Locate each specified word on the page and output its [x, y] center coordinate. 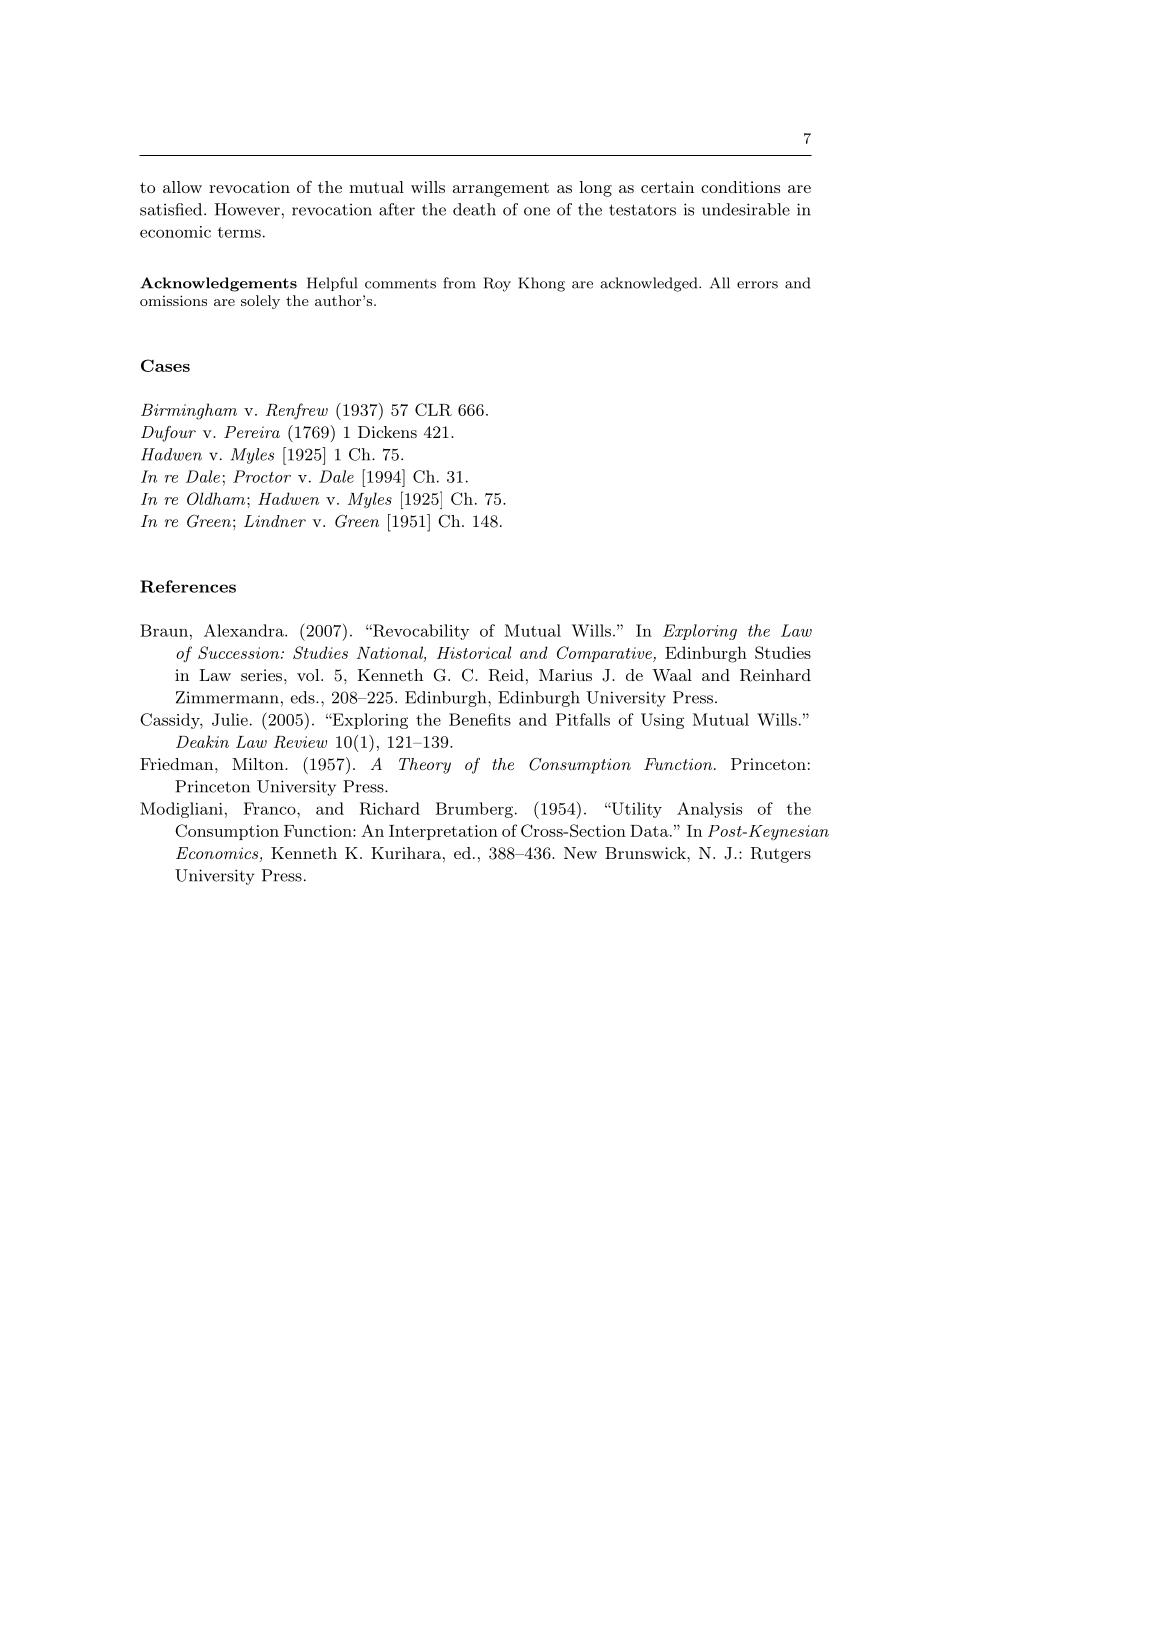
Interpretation [443, 832]
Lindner [275, 521]
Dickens [387, 432]
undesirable [746, 209]
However [247, 209]
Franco [271, 808]
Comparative [605, 654]
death [474, 209]
